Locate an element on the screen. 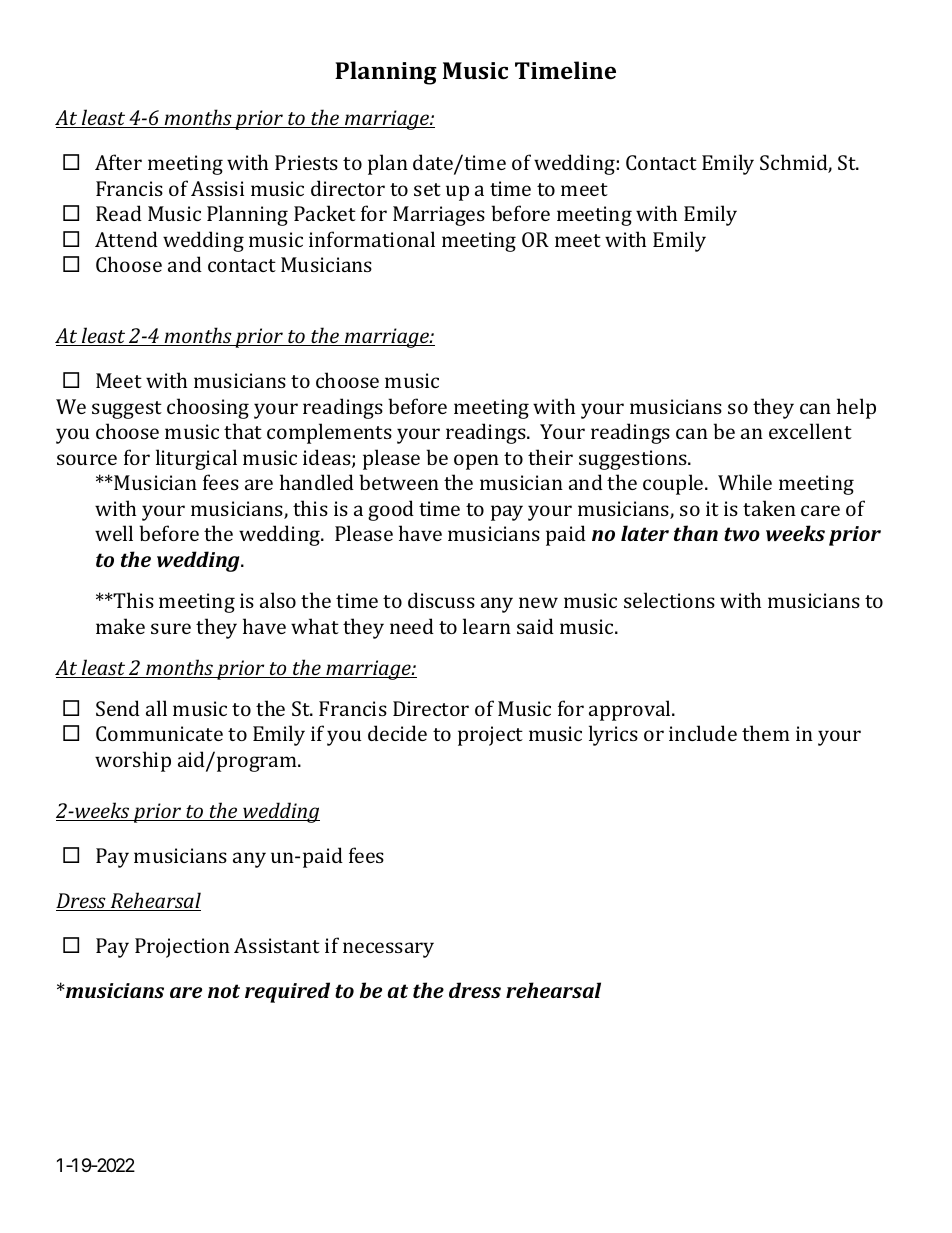 This screenshot has height=1233, width=952. not is located at coordinates (224, 991).
